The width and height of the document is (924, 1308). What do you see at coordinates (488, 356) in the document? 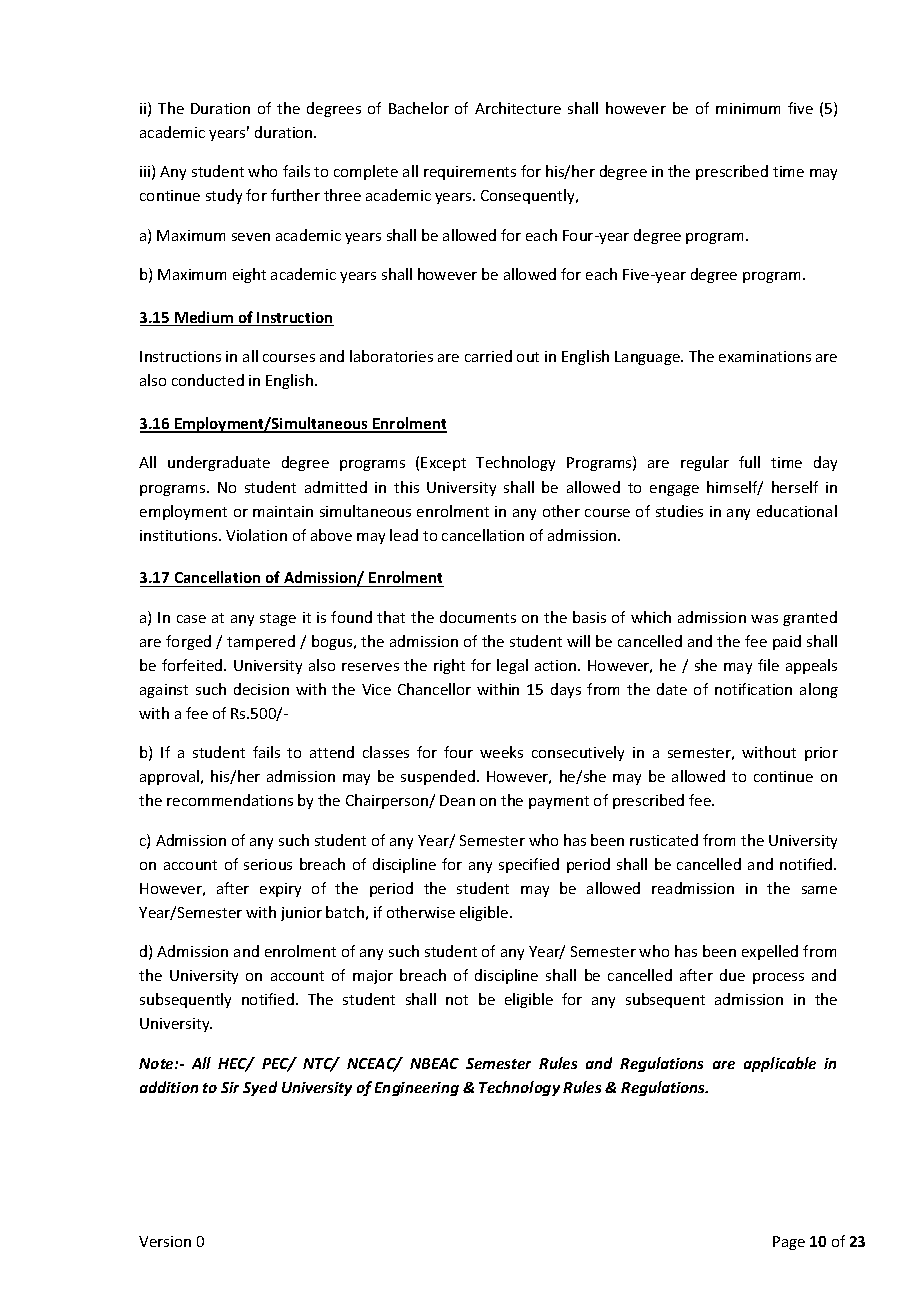
I see `carried` at bounding box center [488, 356].
